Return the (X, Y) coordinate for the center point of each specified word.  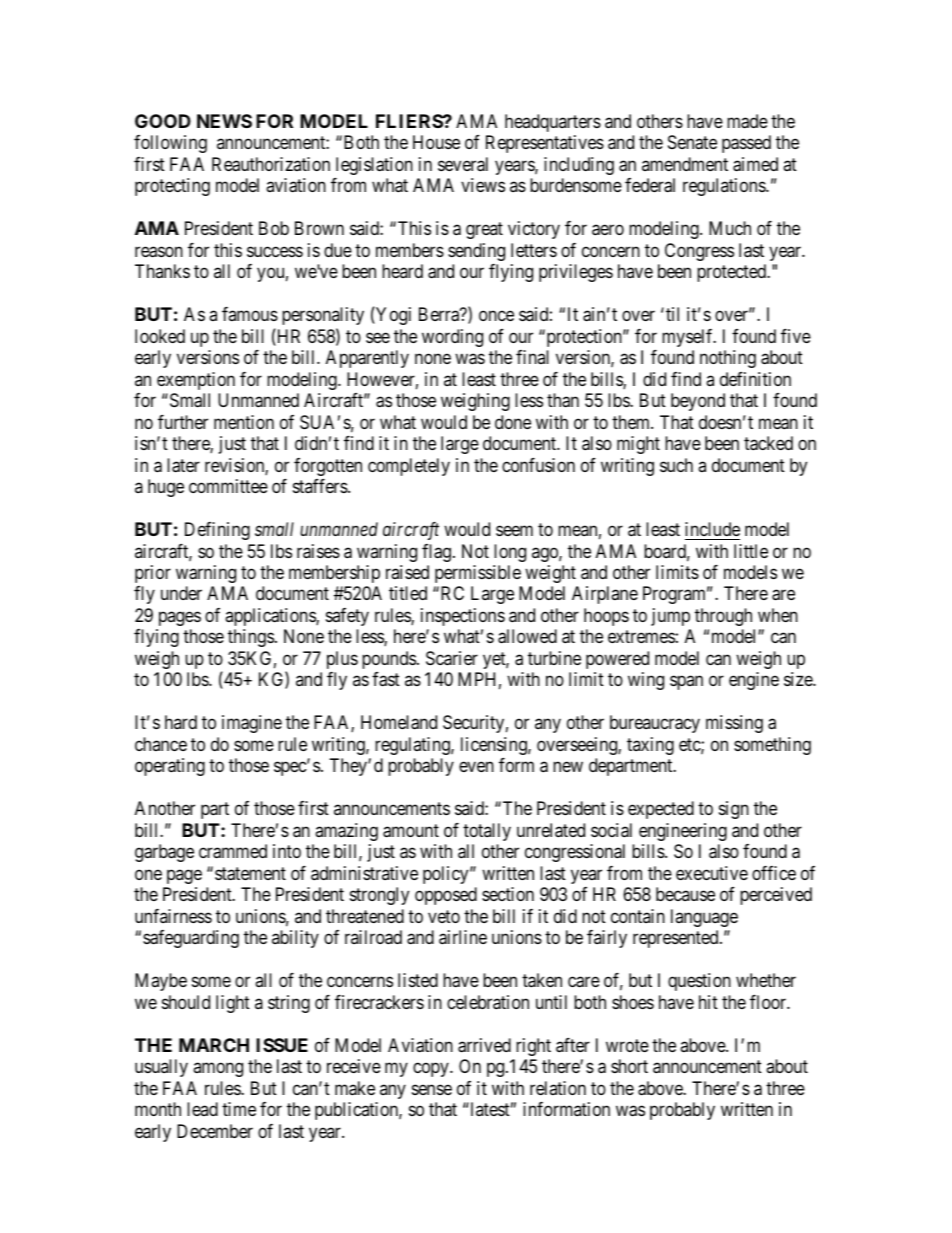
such (676, 465)
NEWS (224, 121)
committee (228, 486)
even (476, 767)
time (239, 1109)
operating (170, 767)
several (463, 164)
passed (746, 144)
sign (734, 810)
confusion (538, 465)
